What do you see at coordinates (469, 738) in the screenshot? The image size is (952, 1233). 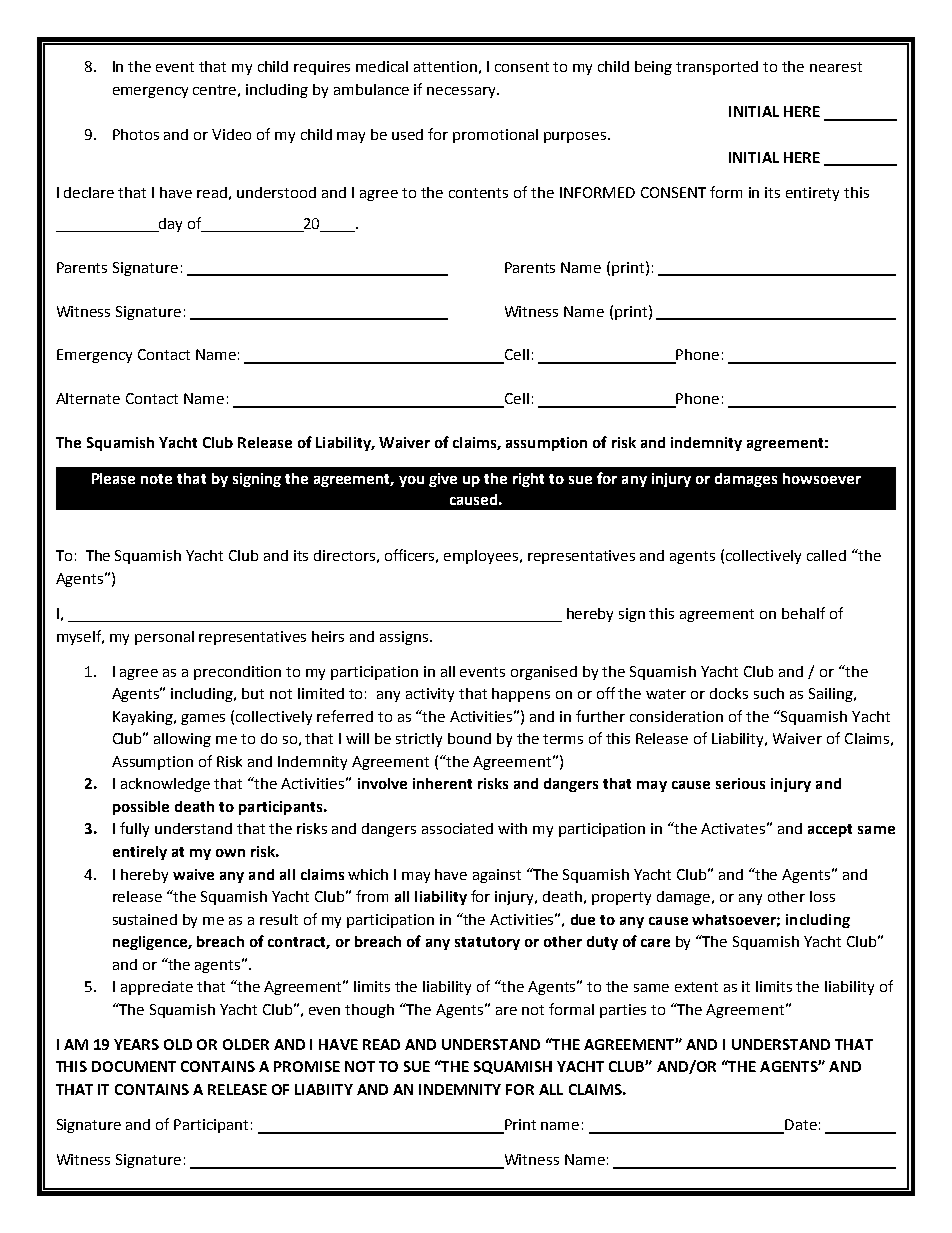 I see `bound` at bounding box center [469, 738].
